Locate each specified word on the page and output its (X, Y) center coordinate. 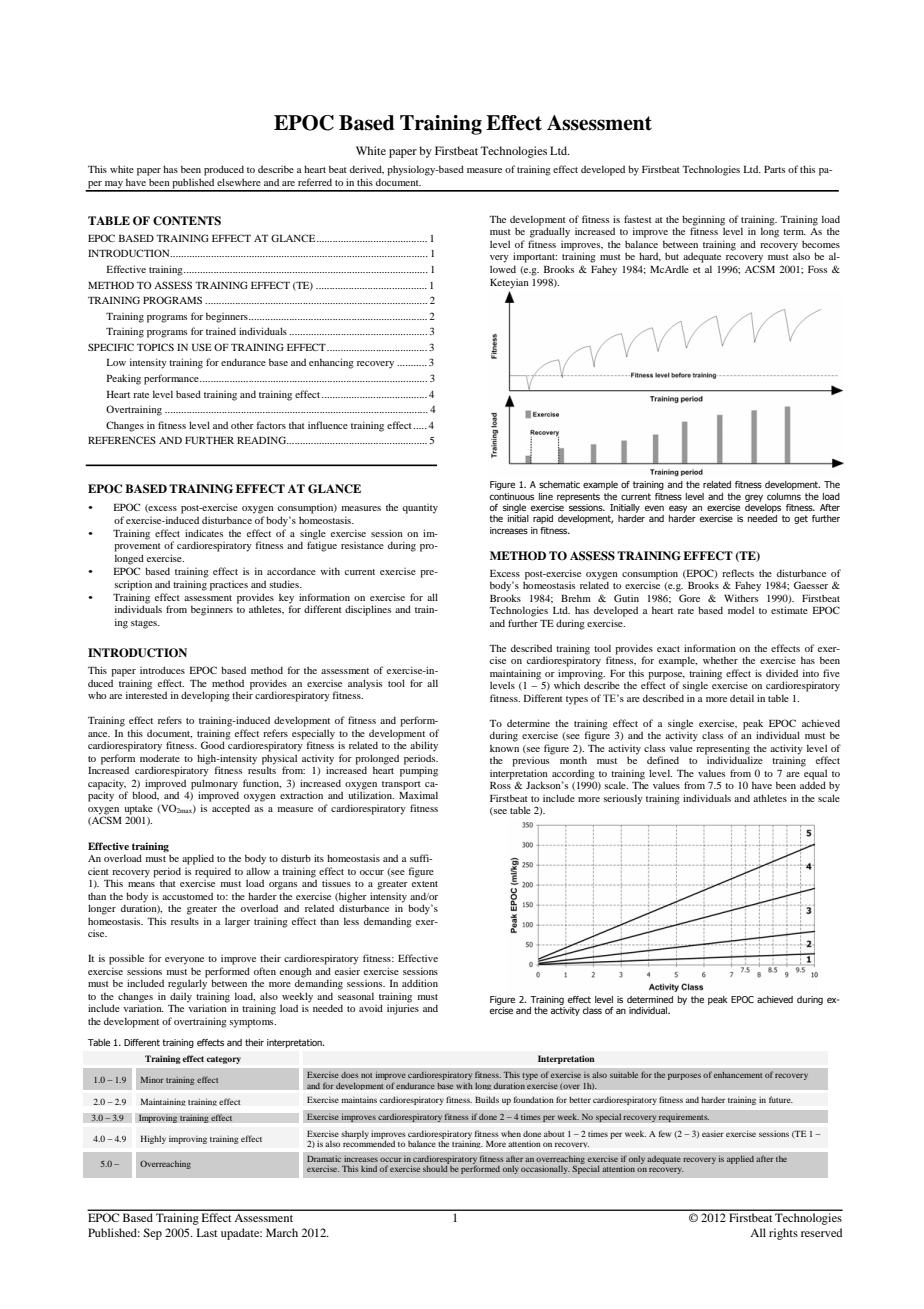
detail (742, 698)
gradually (550, 232)
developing (205, 696)
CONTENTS (187, 221)
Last (207, 1232)
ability (424, 746)
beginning (703, 221)
